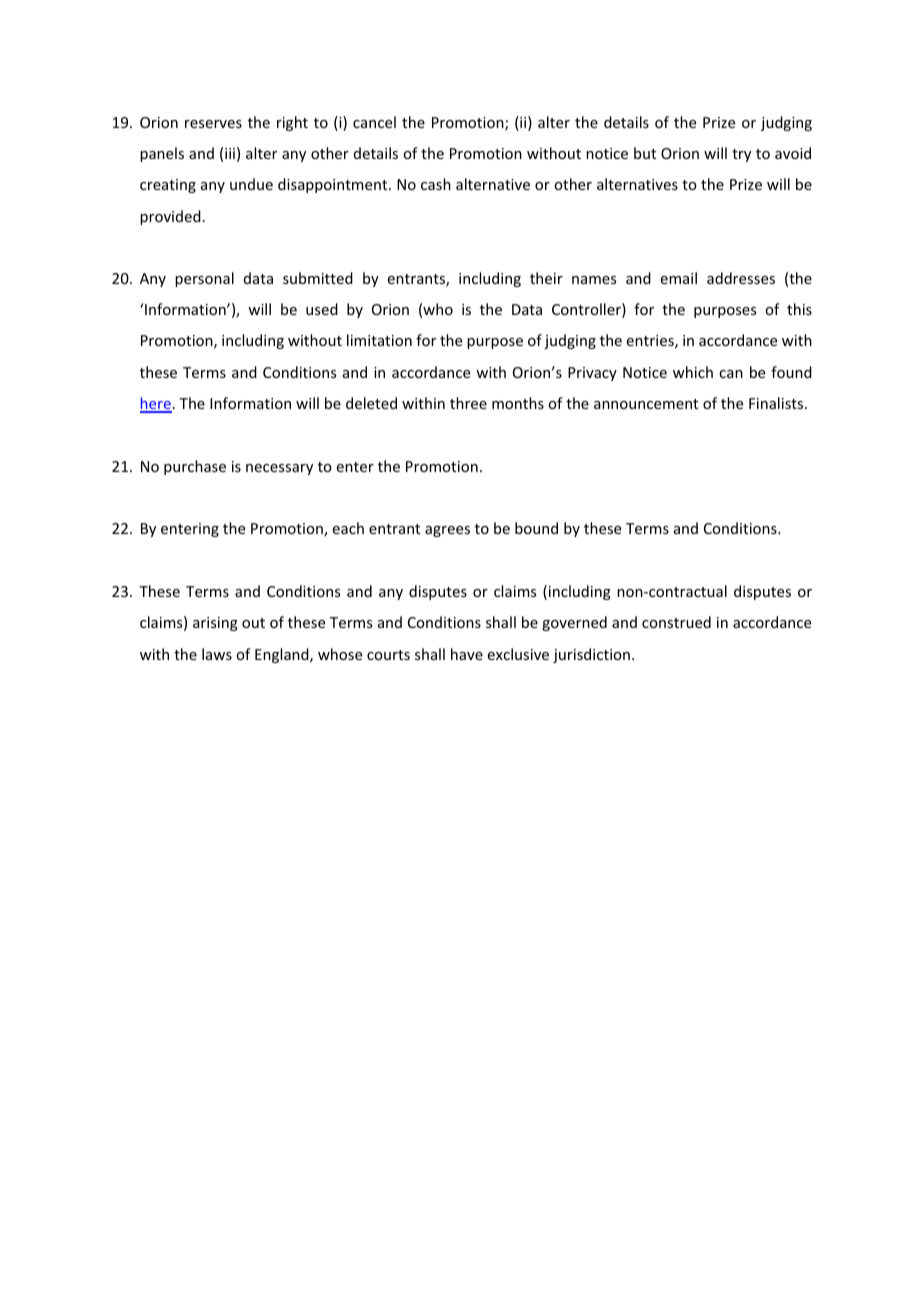  What do you see at coordinates (156, 404) in the image?
I see `here` at bounding box center [156, 404].
